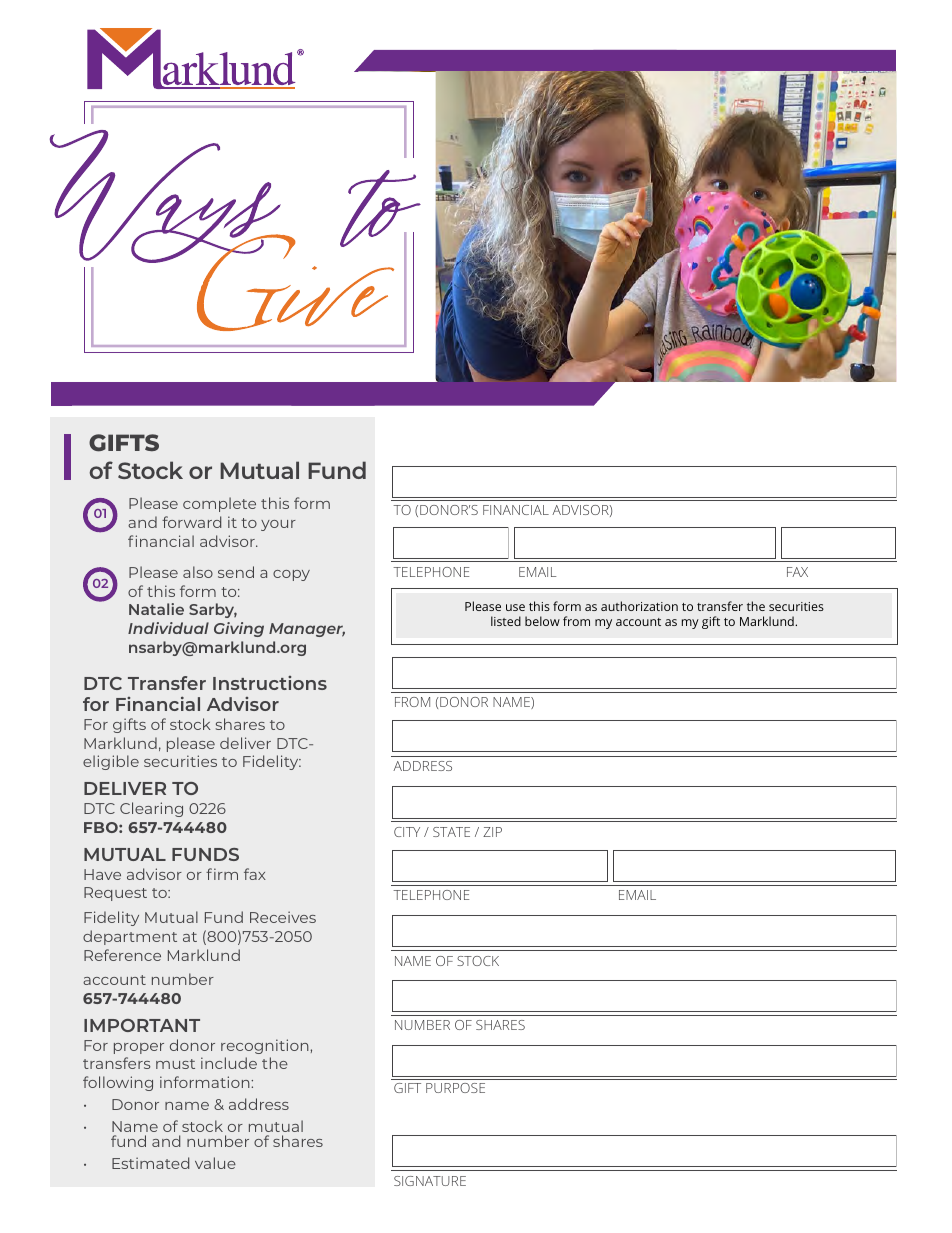 The height and width of the image is (1233, 952). I want to click on your, so click(278, 525).
